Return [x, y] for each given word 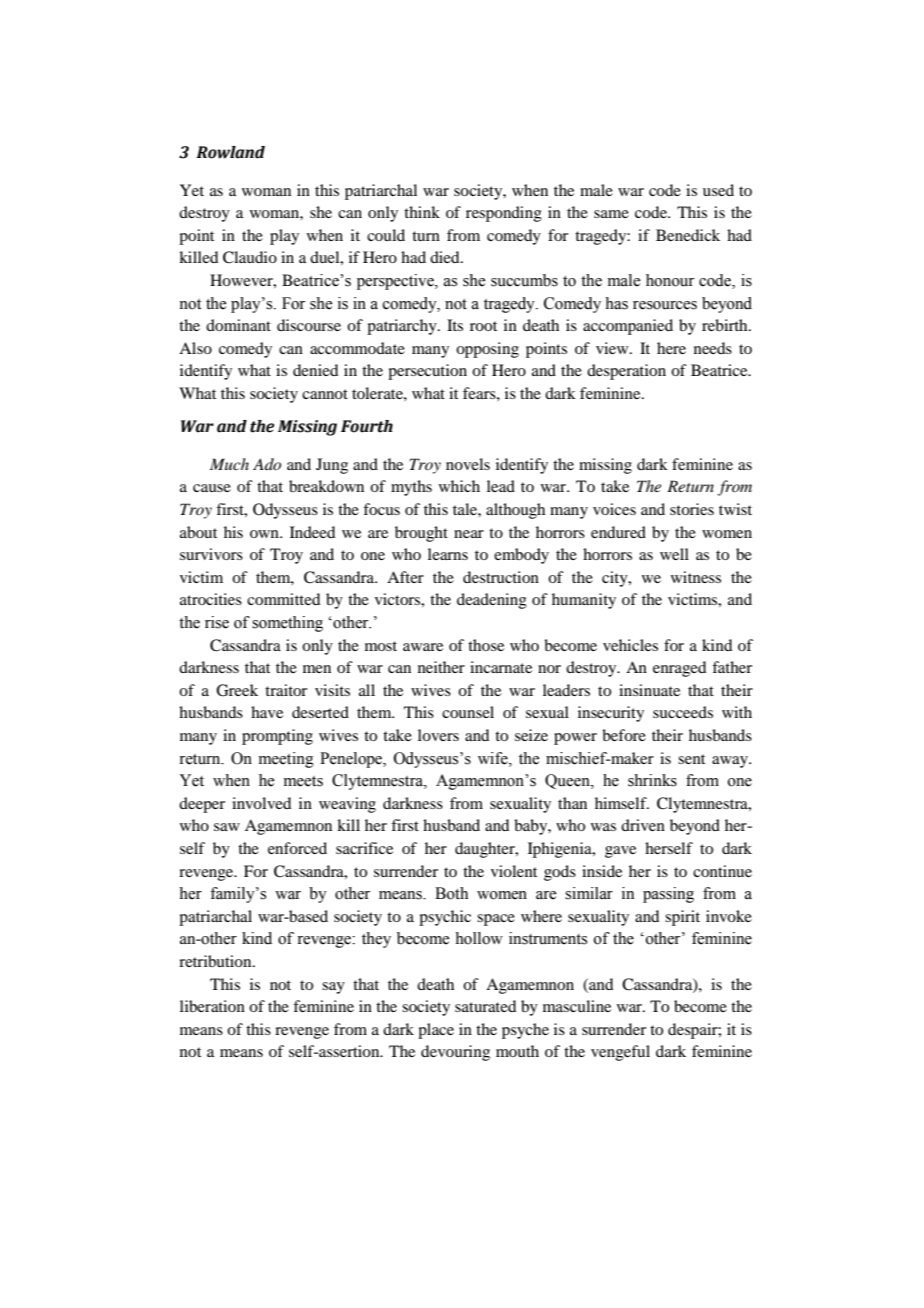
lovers [438, 735]
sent [691, 759]
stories [692, 509]
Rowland [230, 152]
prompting [277, 737]
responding [504, 214]
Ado [267, 464]
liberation [212, 1006]
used [718, 190]
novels [468, 464]
